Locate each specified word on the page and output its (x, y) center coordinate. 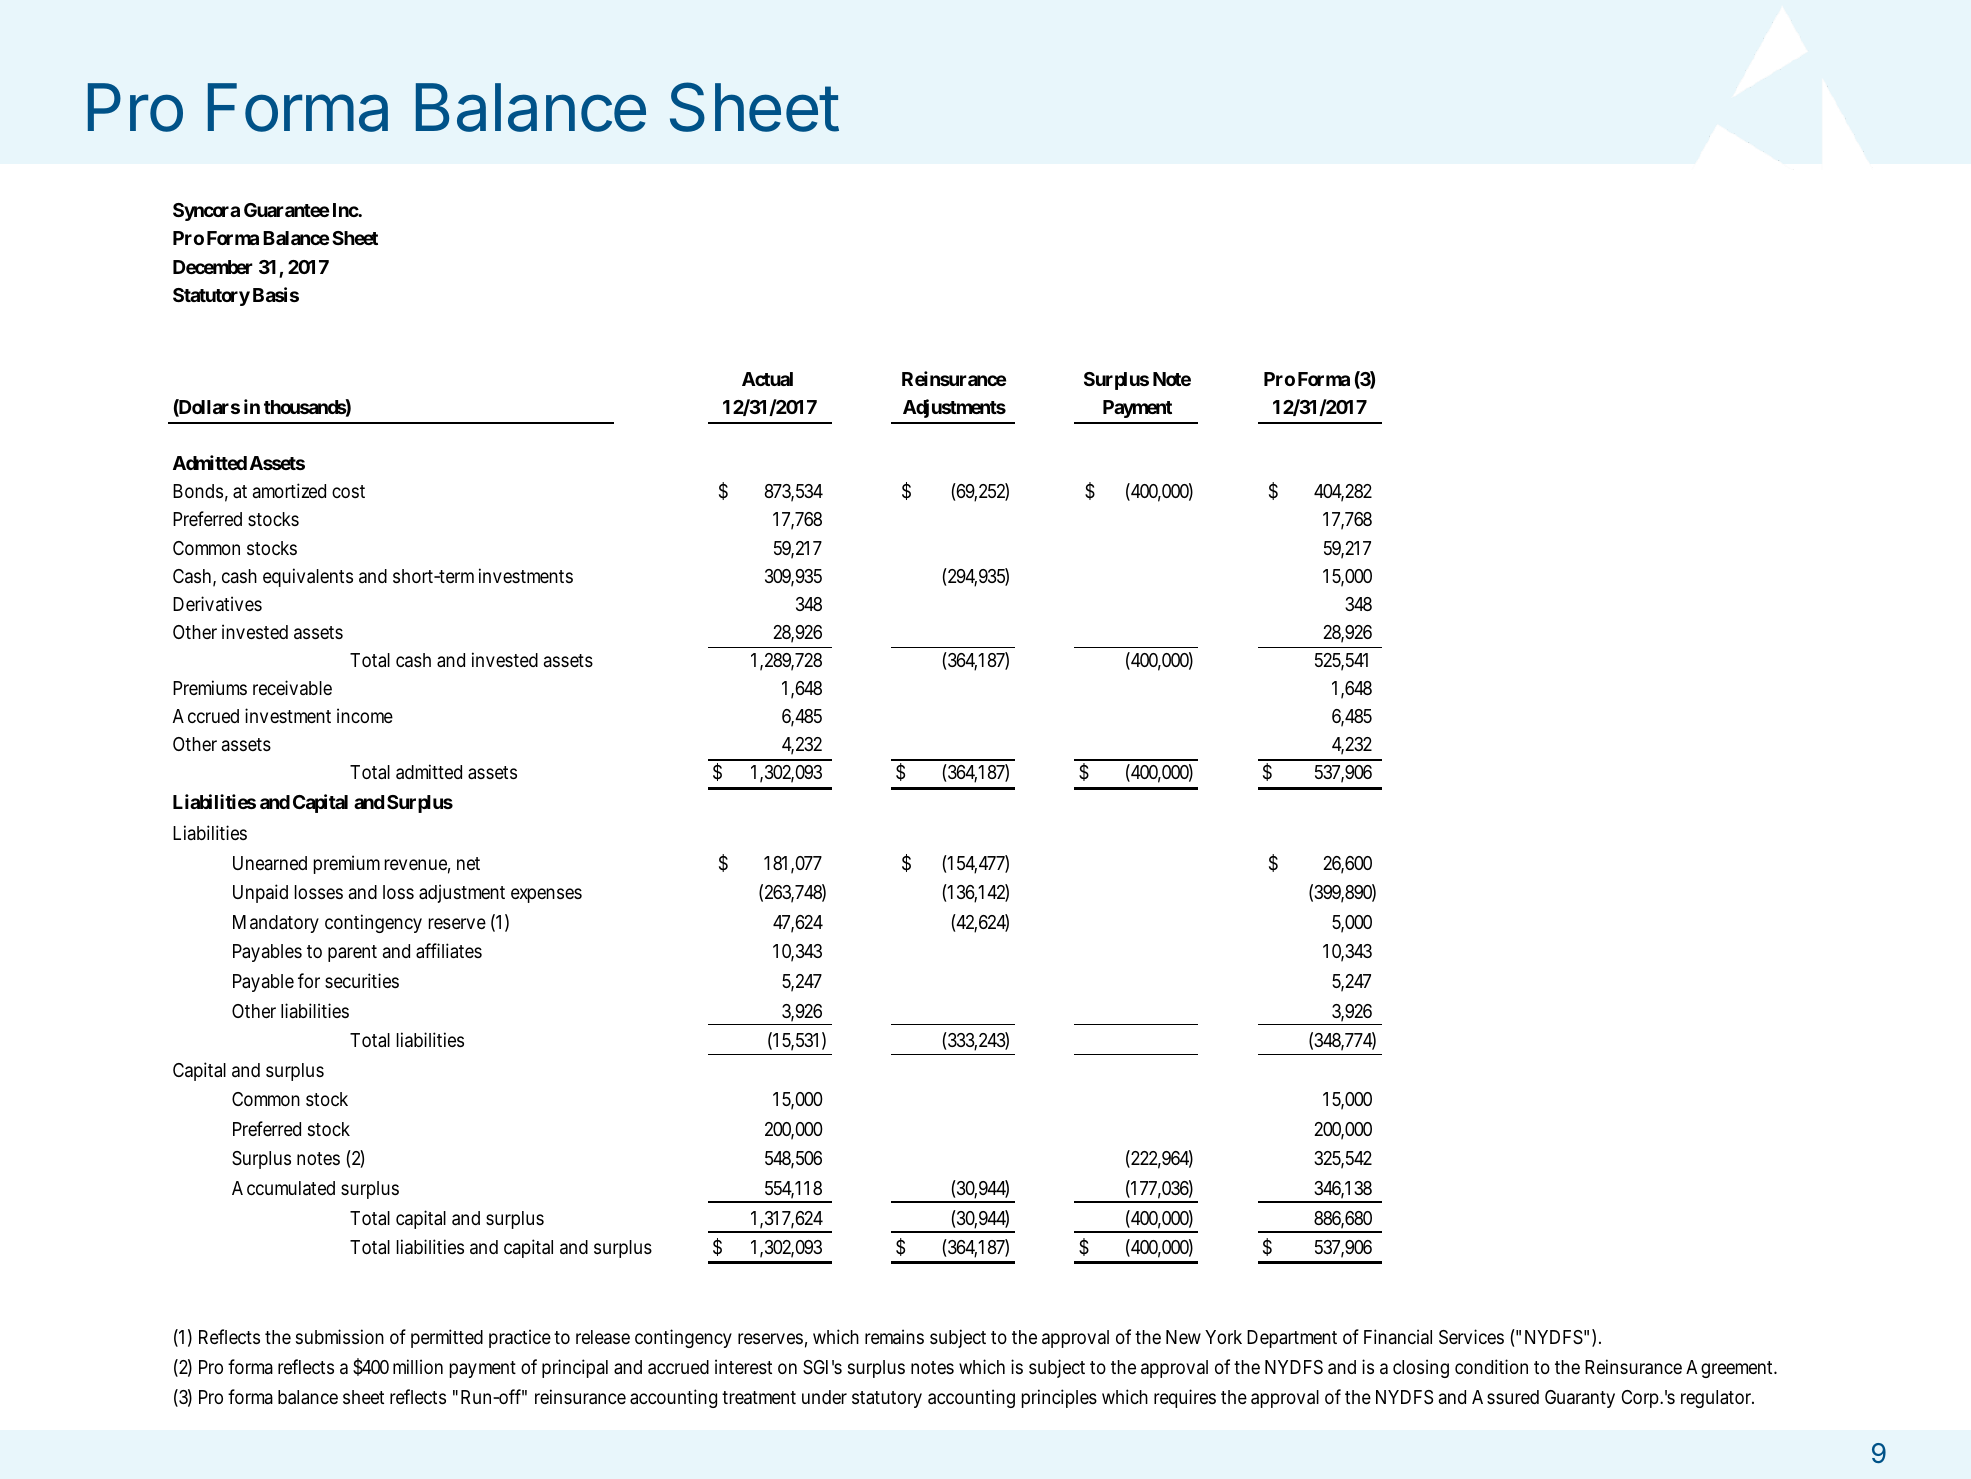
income (365, 715)
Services (1471, 1337)
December (213, 267)
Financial (1398, 1336)
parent (352, 953)
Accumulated (283, 1188)
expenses (546, 895)
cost (348, 491)
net (468, 863)
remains (894, 1336)
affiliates (449, 950)
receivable (292, 687)
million (418, 1366)
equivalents (308, 577)
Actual (767, 379)
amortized (289, 490)
